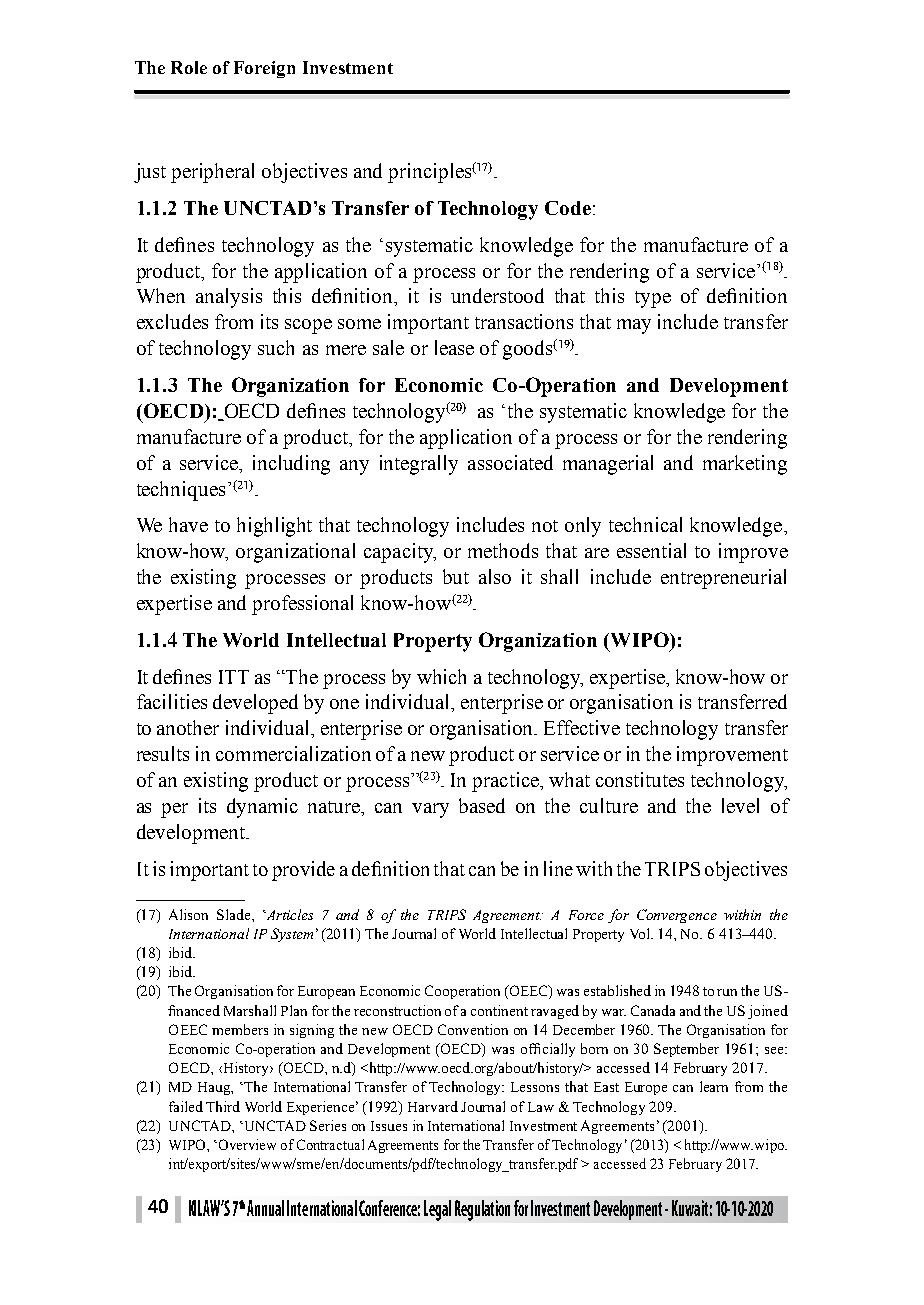  Describe the element at coordinates (677, 916) in the screenshot. I see `Convergence` at that location.
